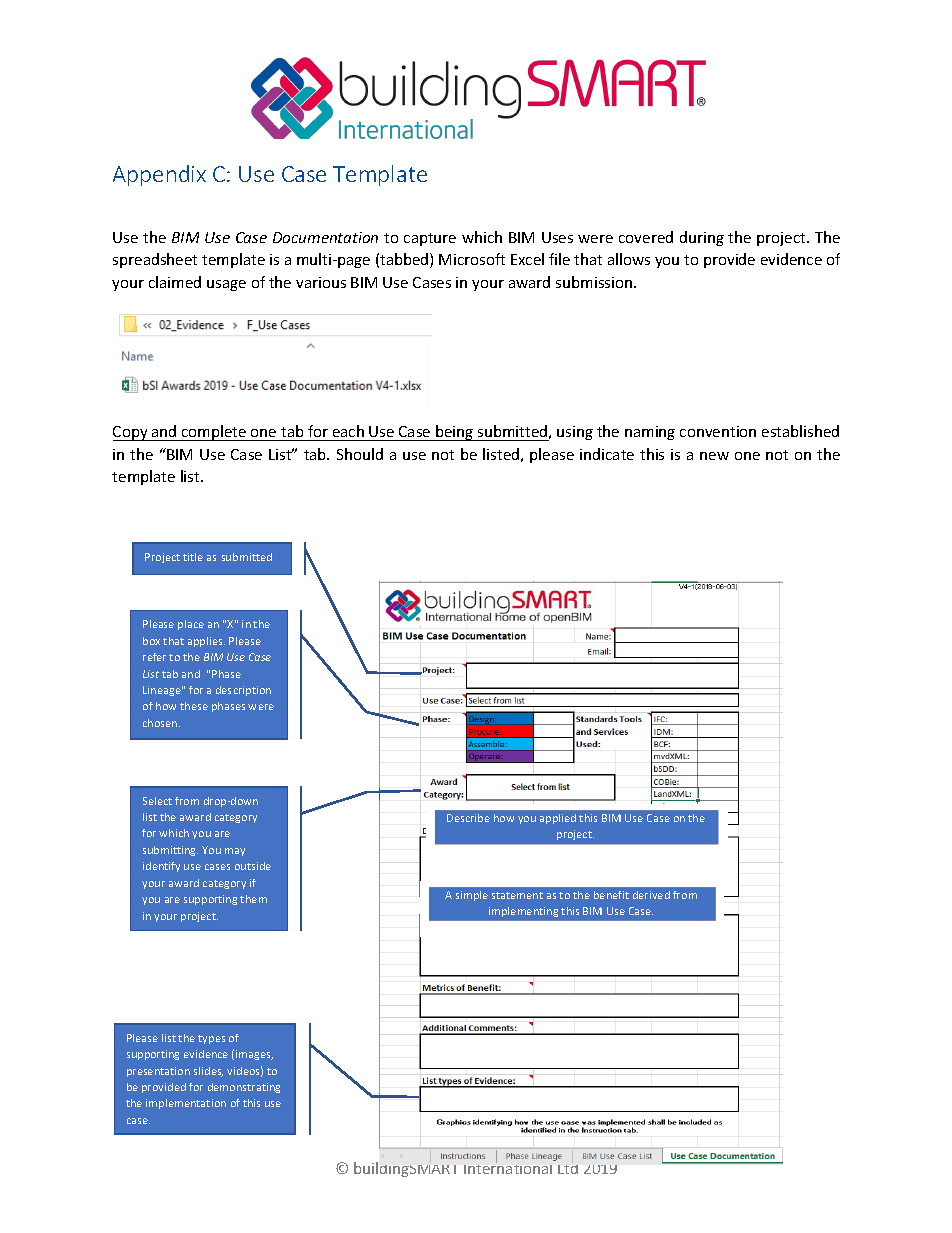 The height and width of the screenshot is (1233, 952). I want to click on capture, so click(430, 239).
